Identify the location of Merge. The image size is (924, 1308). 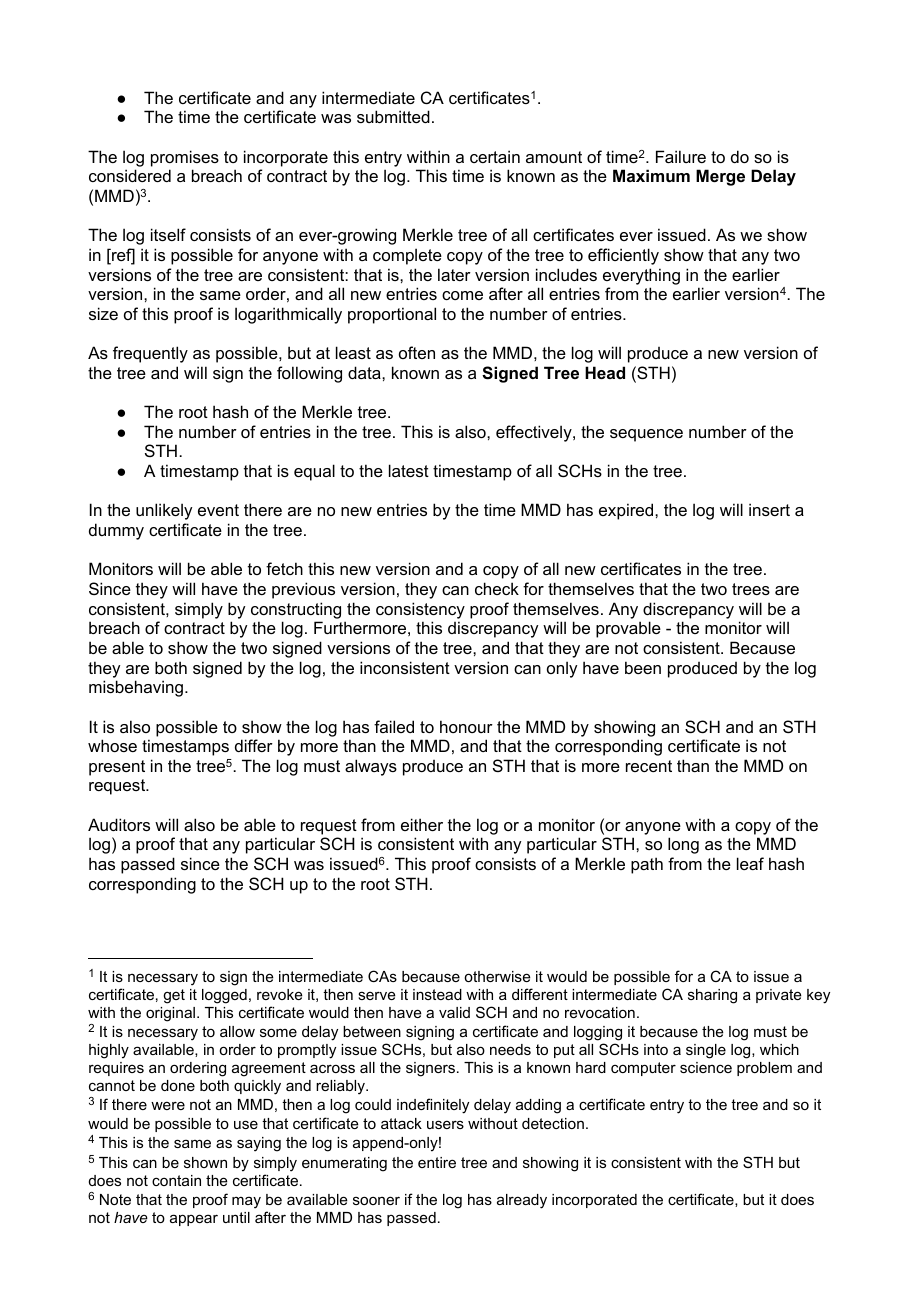
(720, 177).
